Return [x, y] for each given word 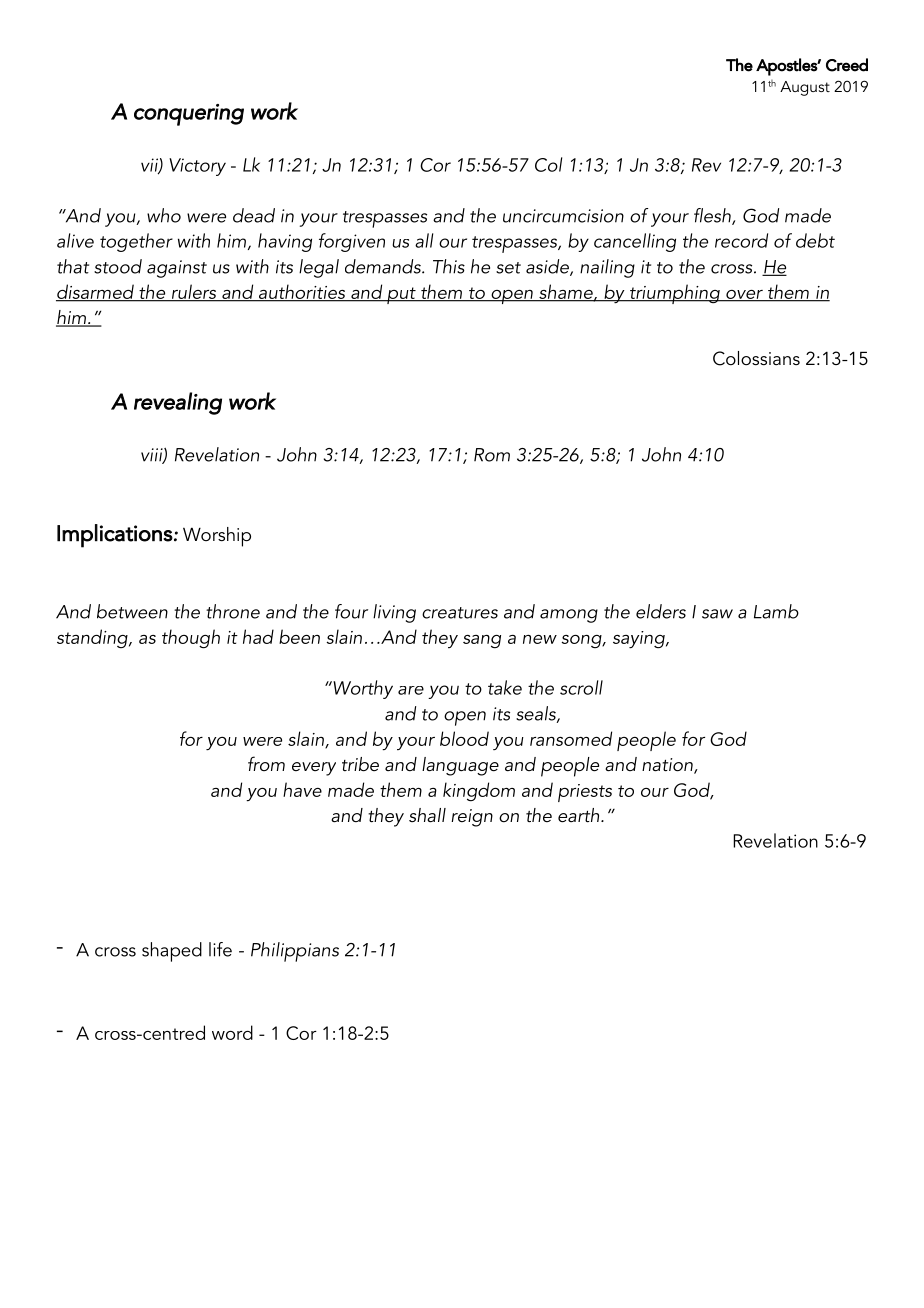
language [460, 766]
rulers [194, 292]
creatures [460, 613]
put [401, 295]
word [232, 1032]
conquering [189, 115]
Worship [217, 537]
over [744, 295]
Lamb [776, 611]
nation [668, 766]
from [266, 763]
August [805, 88]
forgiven [352, 242]
